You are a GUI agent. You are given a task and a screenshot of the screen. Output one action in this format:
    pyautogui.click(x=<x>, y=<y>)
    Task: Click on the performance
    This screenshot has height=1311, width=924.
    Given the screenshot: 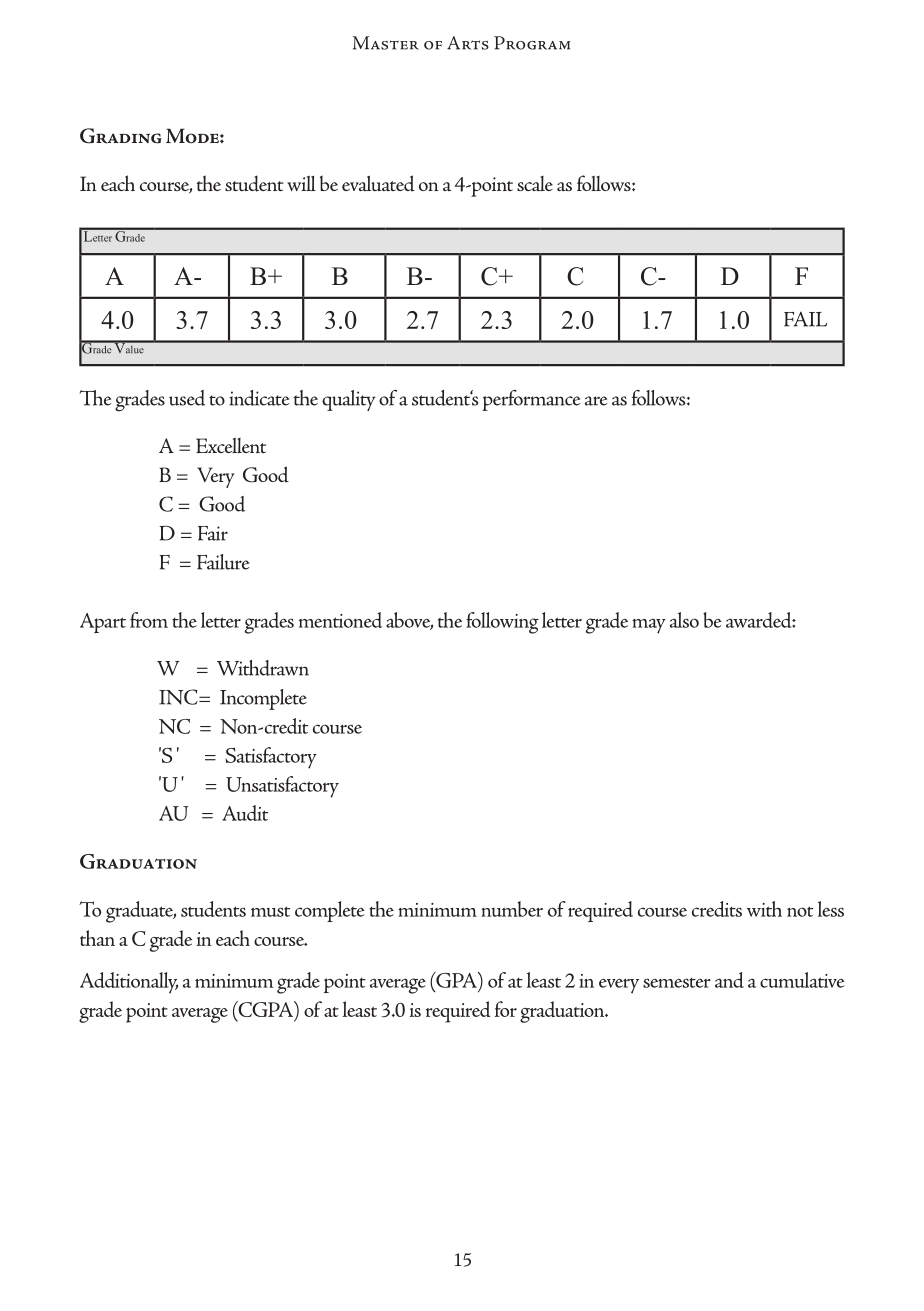 What is the action you would take?
    pyautogui.click(x=531, y=400)
